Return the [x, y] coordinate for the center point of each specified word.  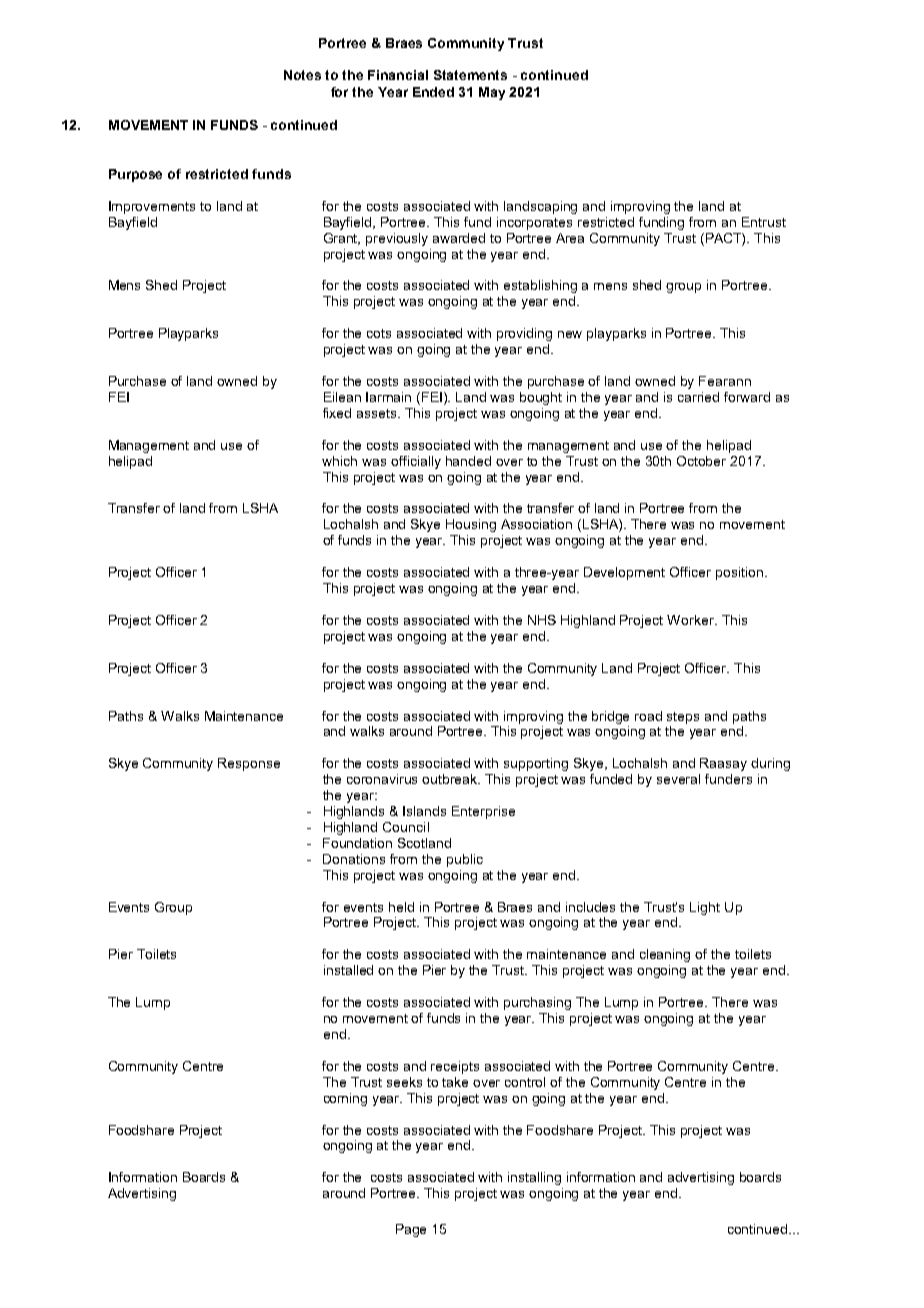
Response [249, 764]
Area [570, 238]
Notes [302, 75]
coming [345, 1099]
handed [468, 461]
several [678, 779]
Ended [433, 92]
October [701, 461]
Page [411, 1230]
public [465, 860]
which [339, 461]
